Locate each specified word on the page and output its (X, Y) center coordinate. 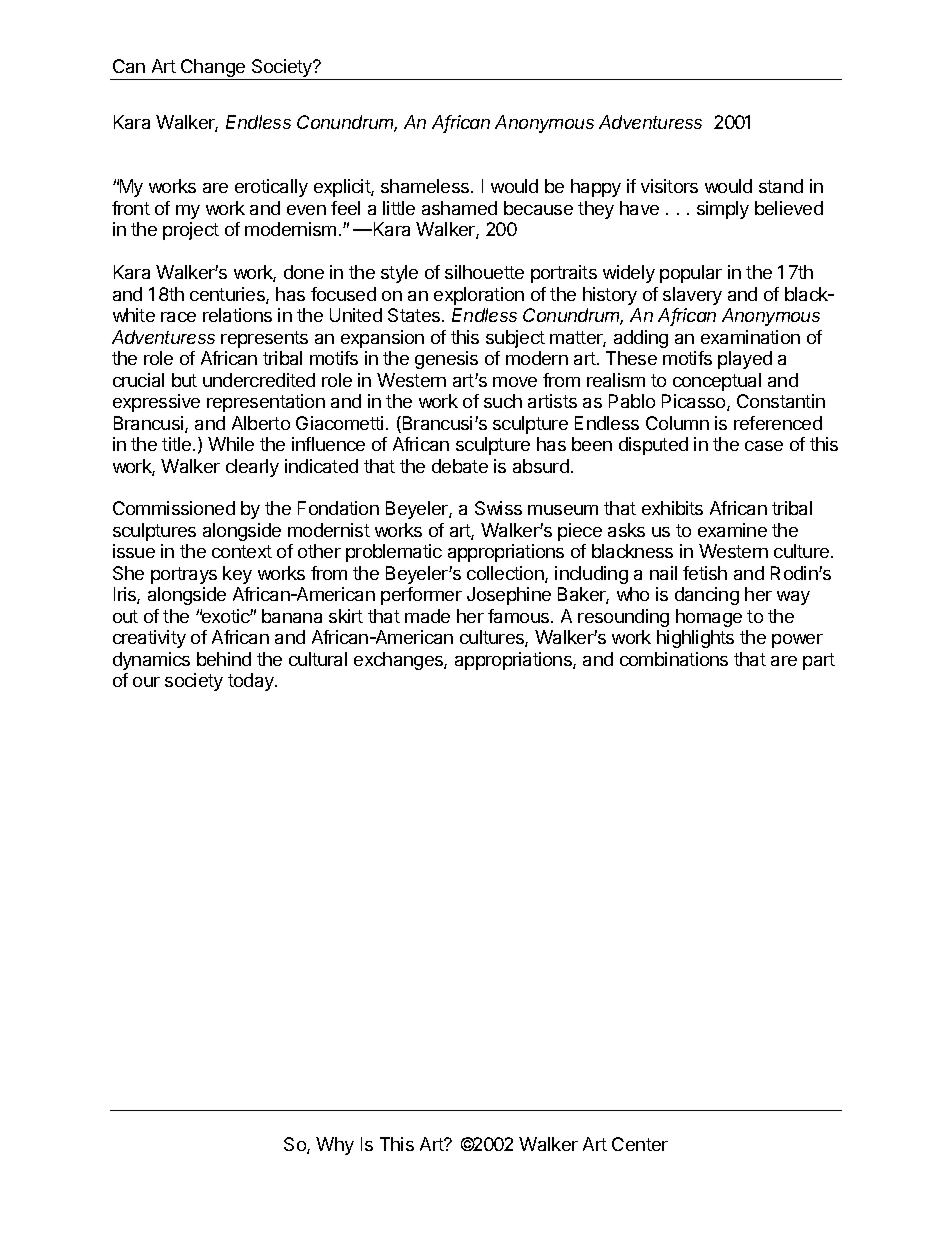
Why (335, 1146)
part (819, 661)
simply (723, 210)
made (427, 616)
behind (224, 659)
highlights (695, 639)
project (191, 231)
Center (640, 1144)
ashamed (459, 208)
